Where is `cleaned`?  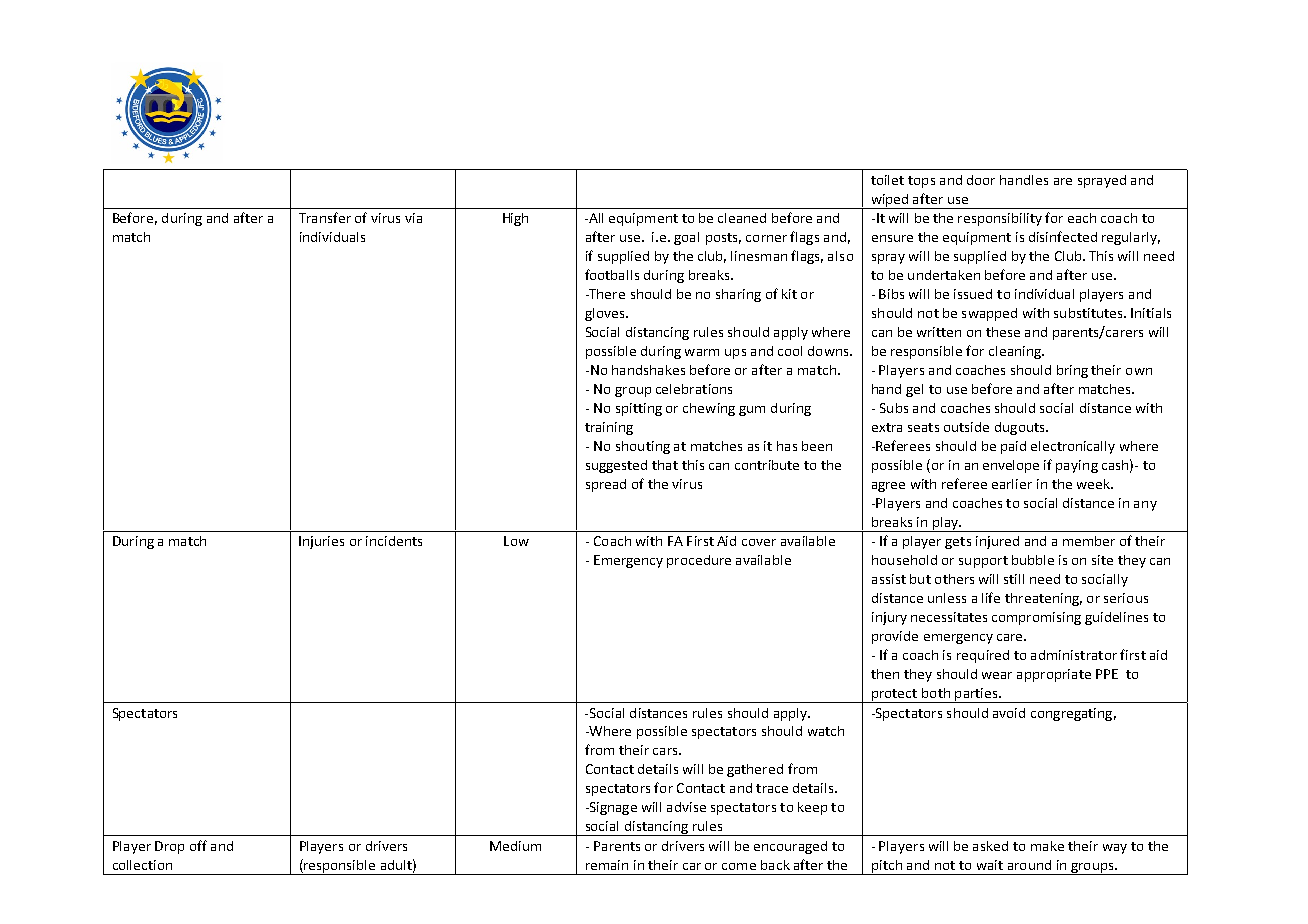 cleaned is located at coordinates (742, 218).
